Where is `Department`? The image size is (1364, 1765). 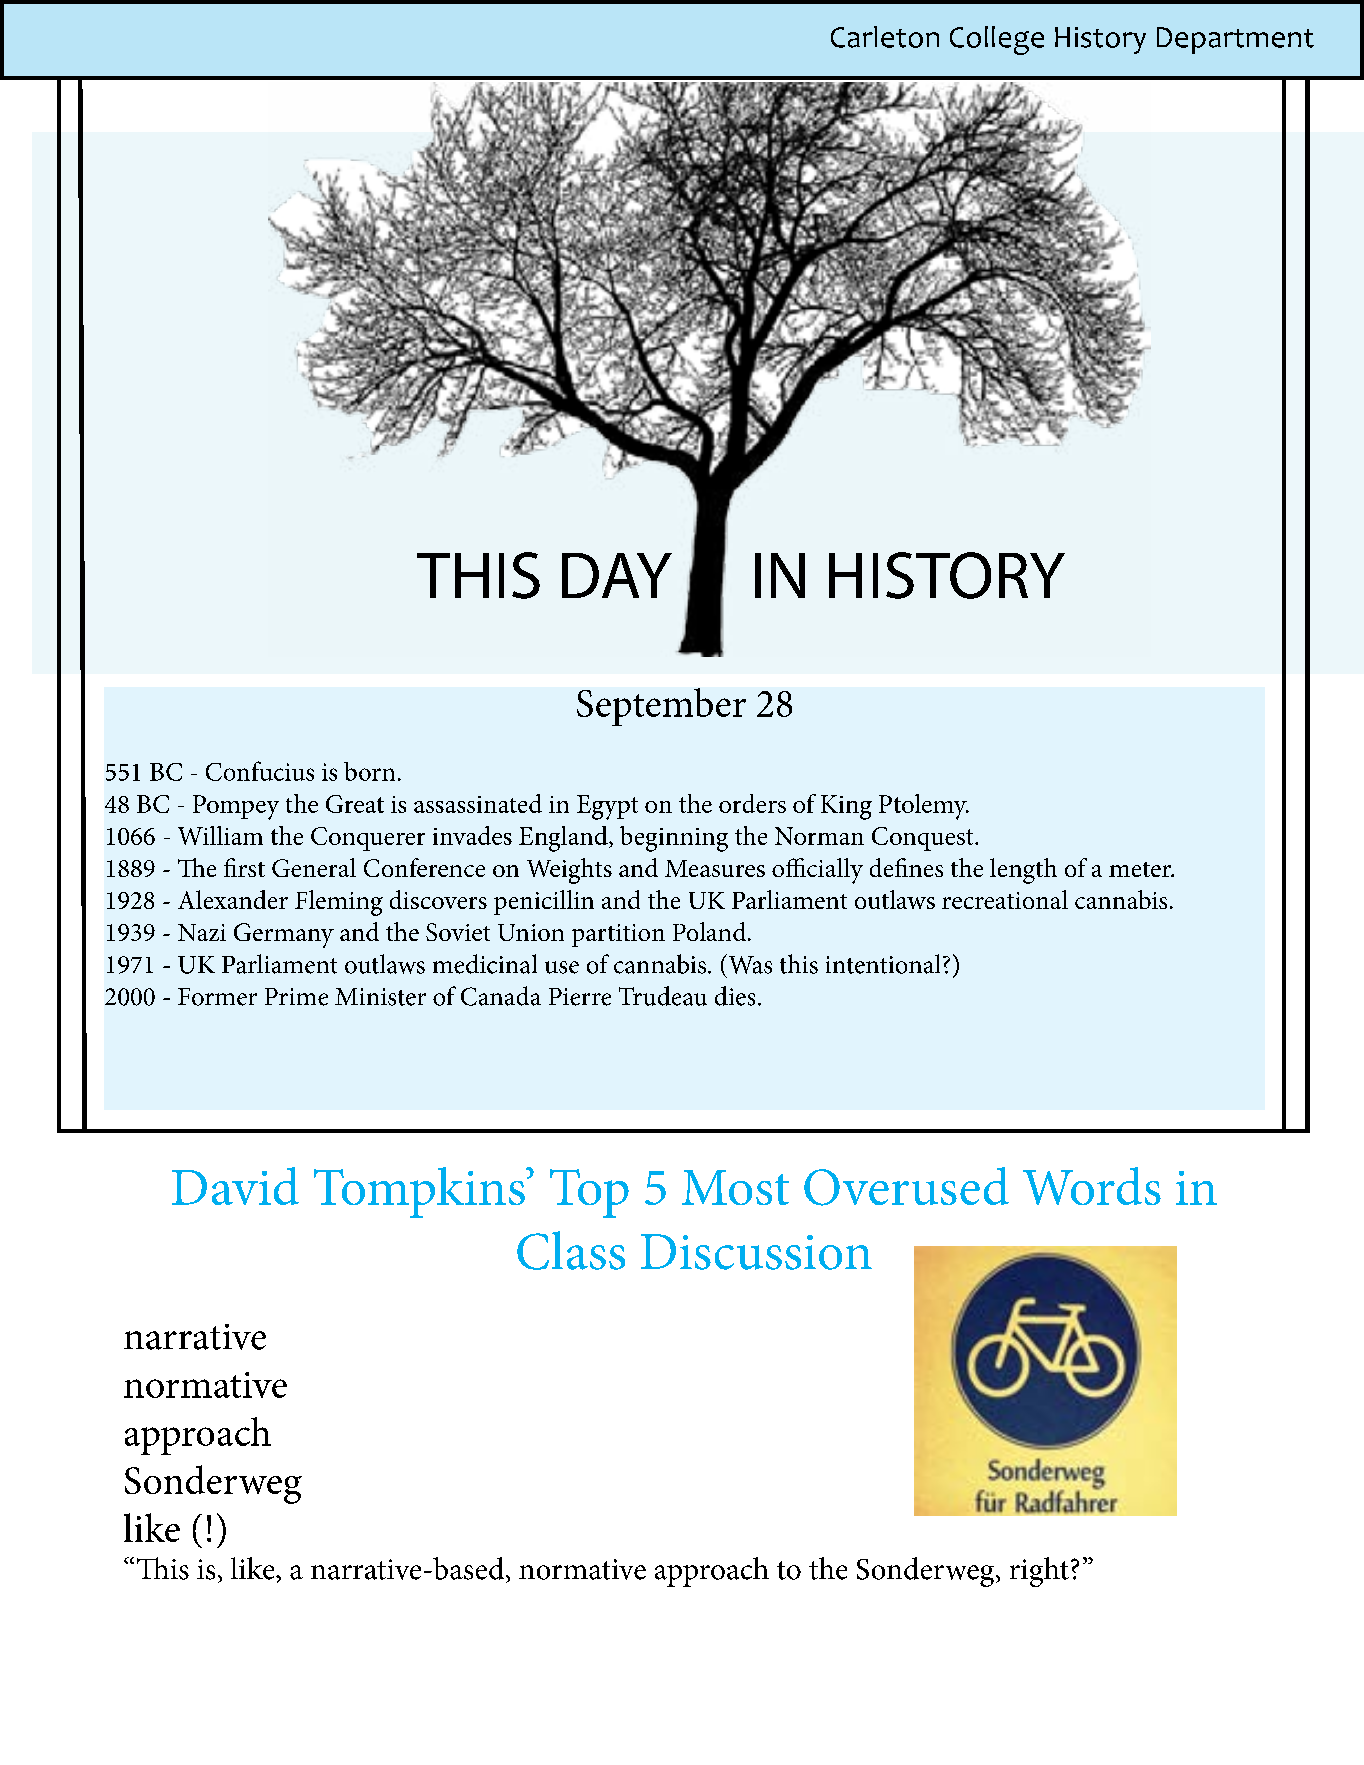 Department is located at coordinates (1235, 40).
